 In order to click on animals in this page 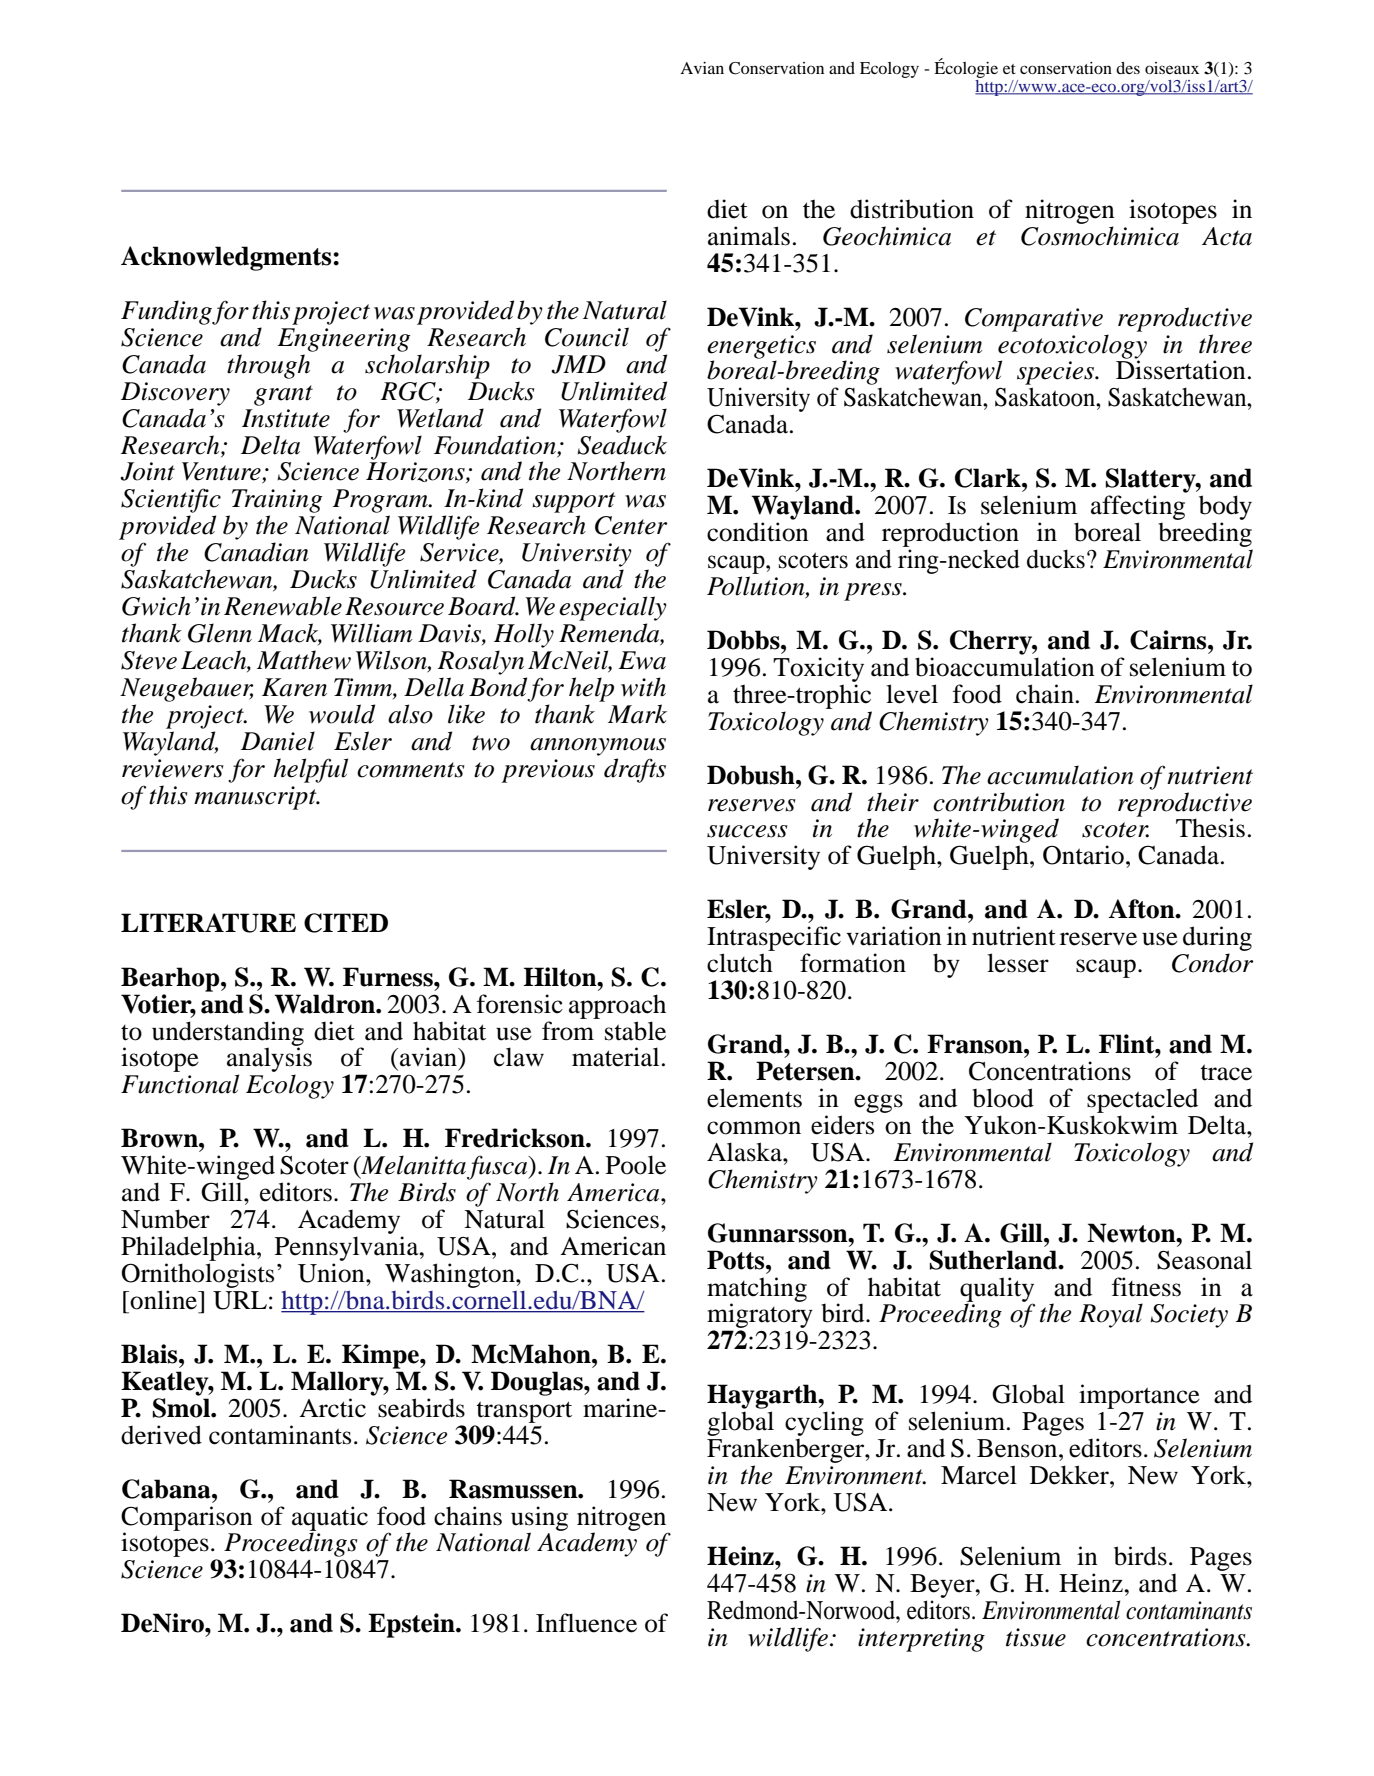, I will do `click(749, 236)`.
